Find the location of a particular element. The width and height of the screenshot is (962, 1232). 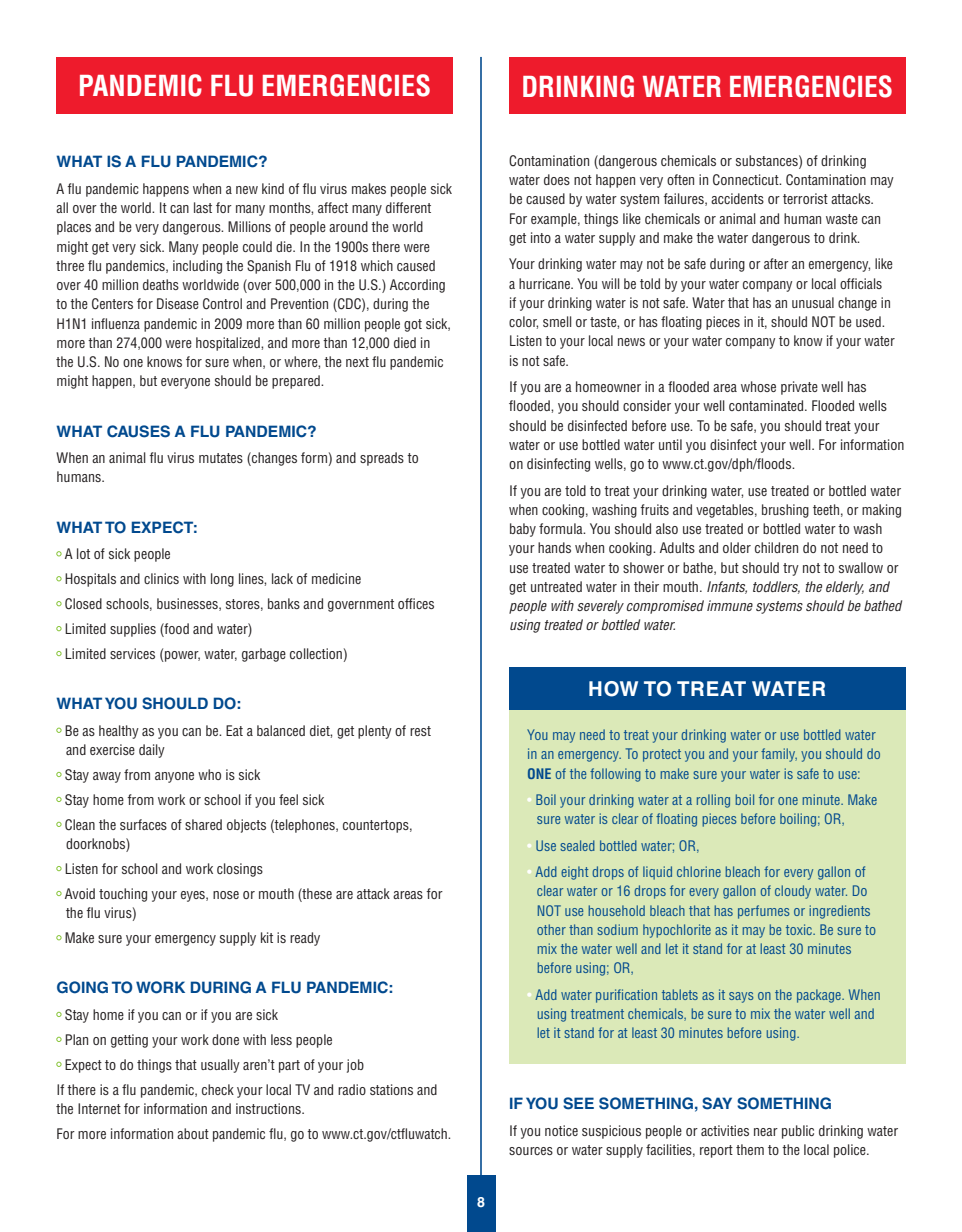

power is located at coordinates (181, 656).
